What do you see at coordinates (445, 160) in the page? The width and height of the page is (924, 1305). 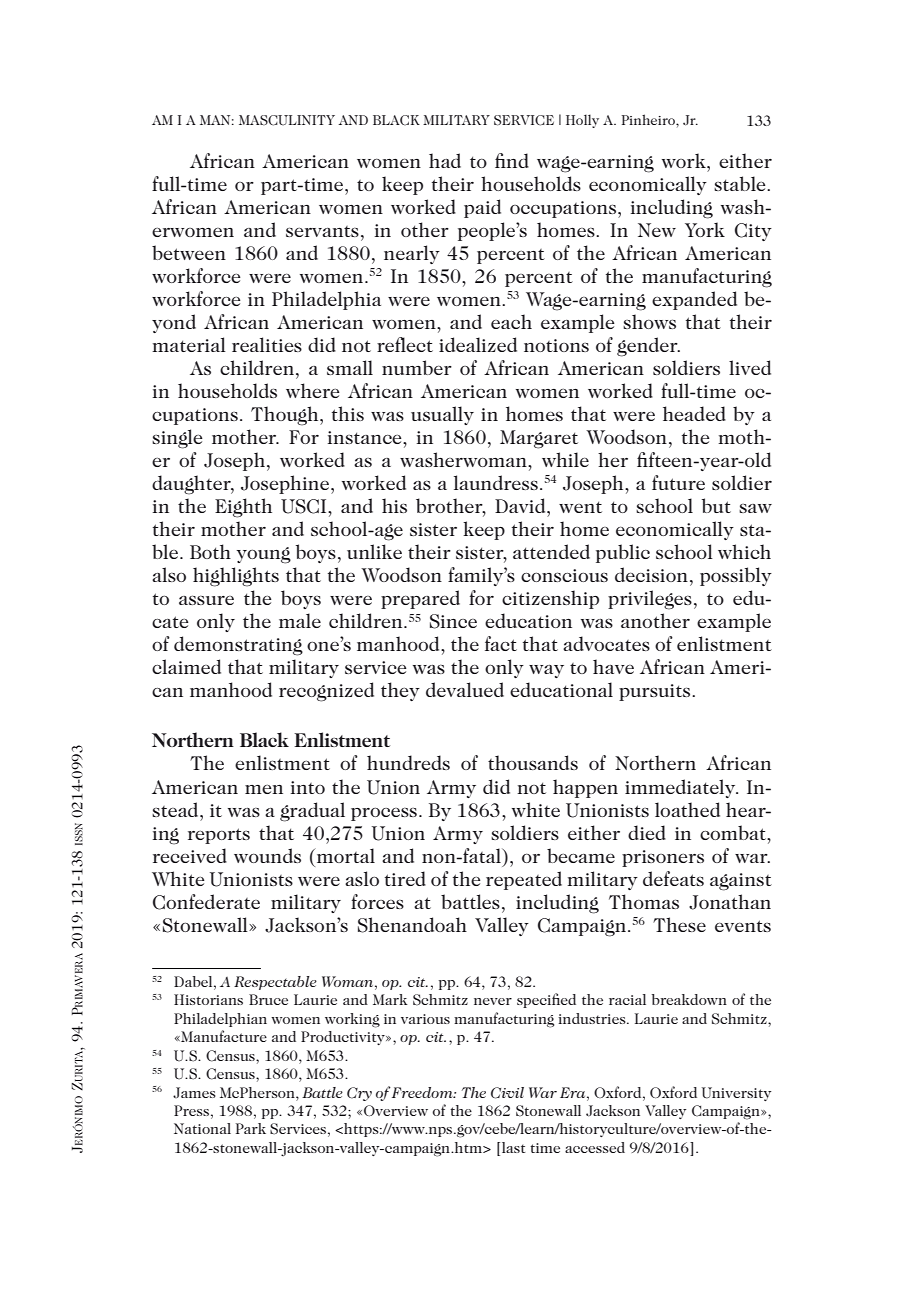 I see `had` at bounding box center [445, 160].
